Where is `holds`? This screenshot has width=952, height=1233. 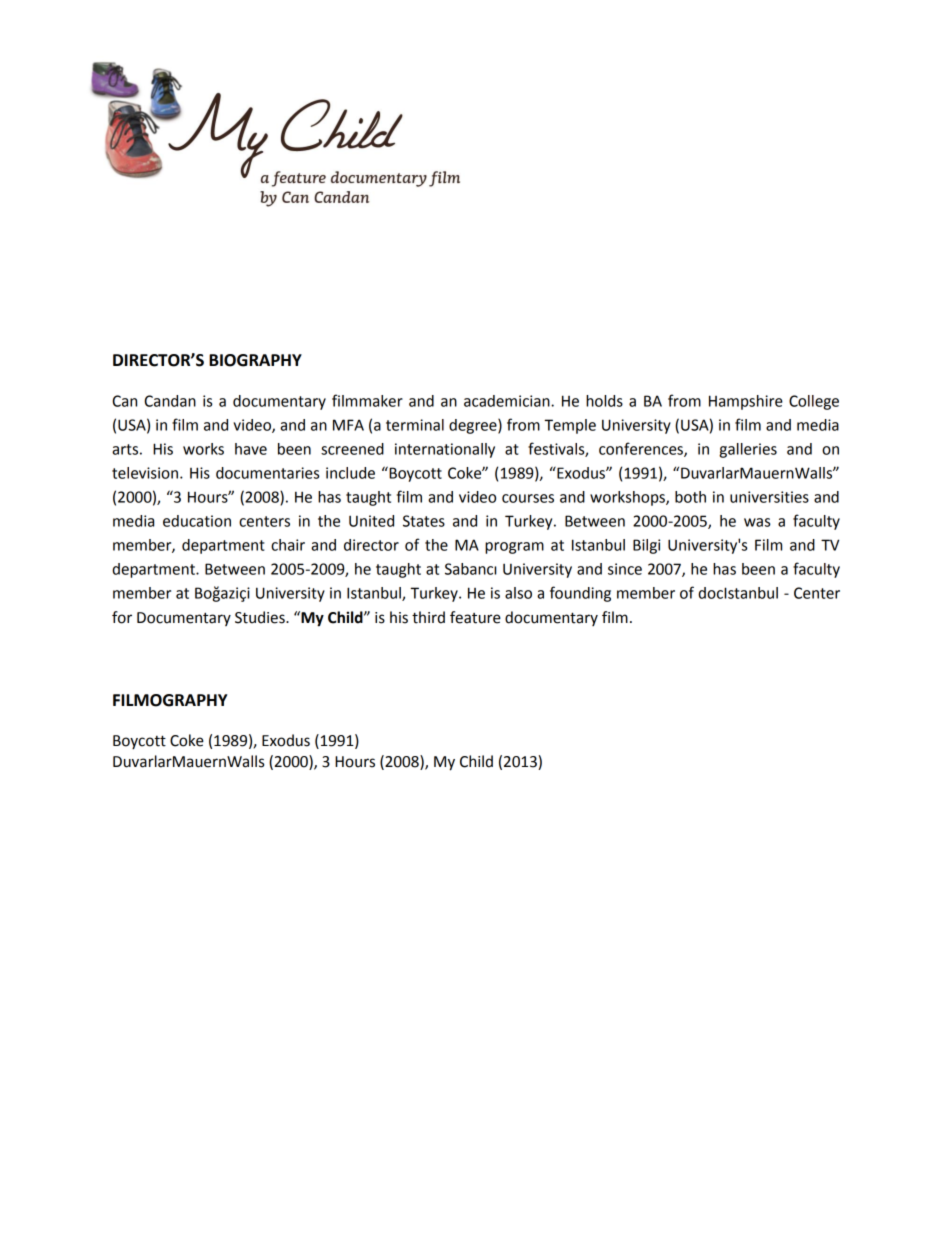
holds is located at coordinates (604, 401).
